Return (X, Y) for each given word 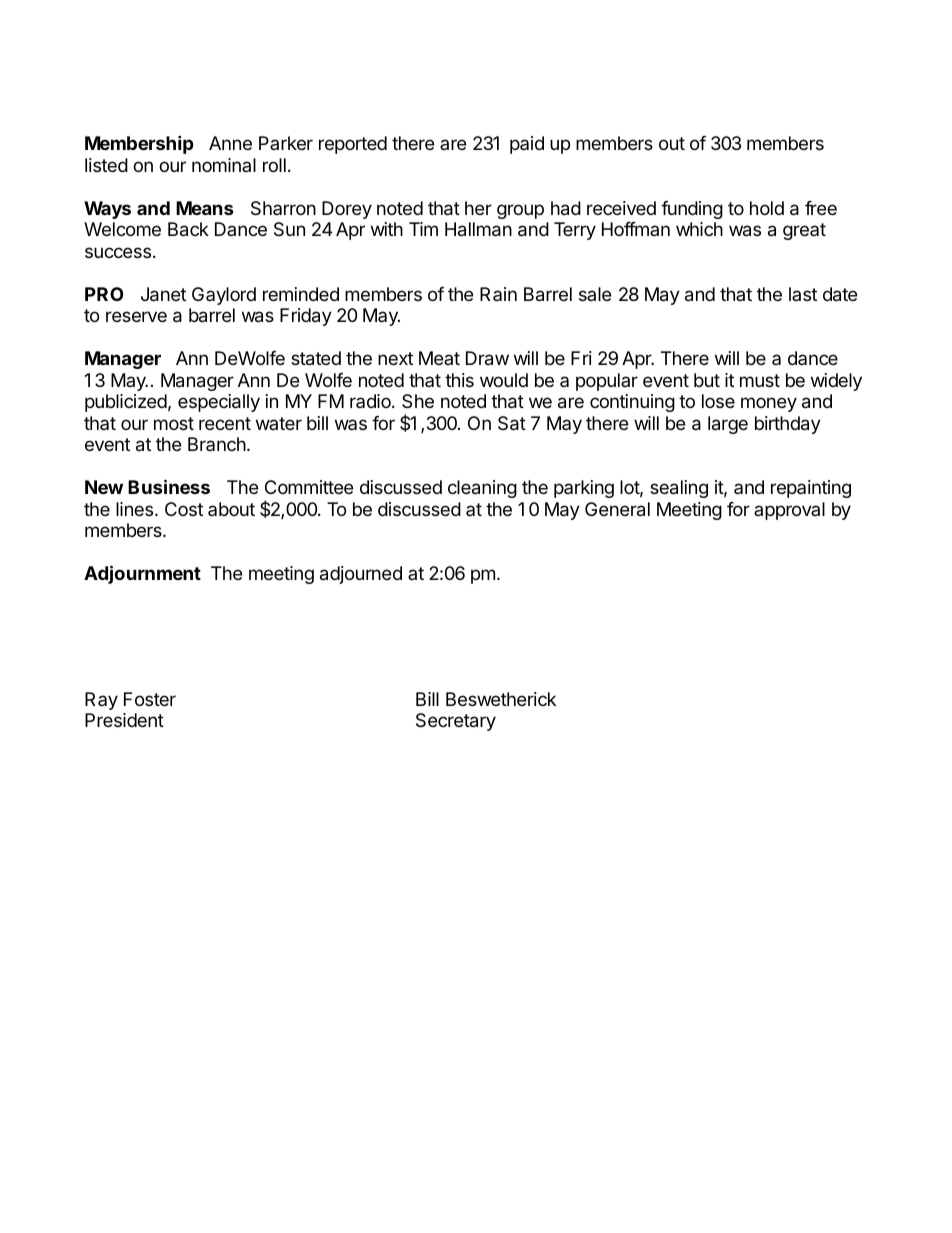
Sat (512, 423)
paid (527, 145)
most (174, 423)
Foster (150, 699)
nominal (224, 165)
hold (767, 208)
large (728, 425)
